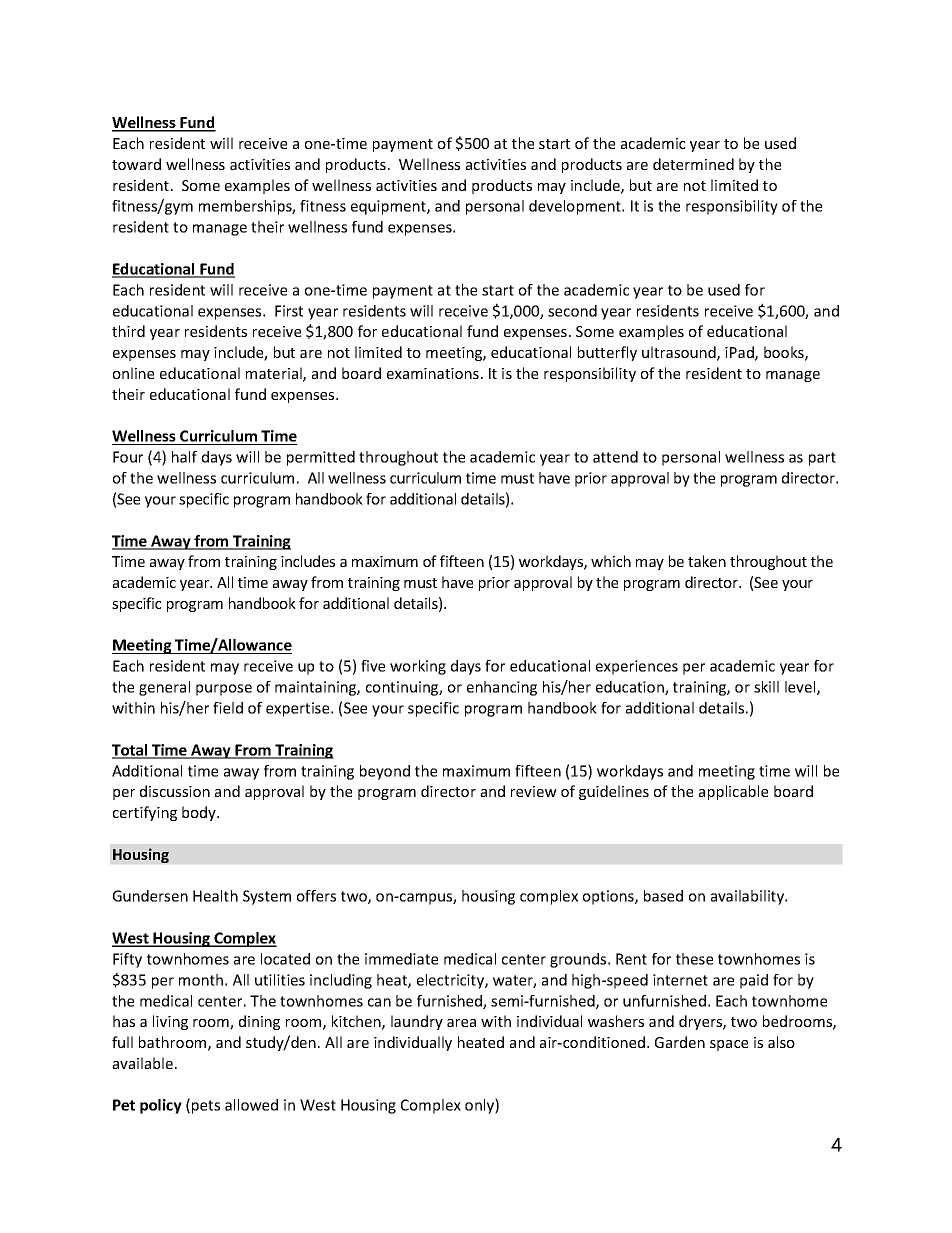 The width and height of the page is (952, 1233). I want to click on part, so click(822, 459).
